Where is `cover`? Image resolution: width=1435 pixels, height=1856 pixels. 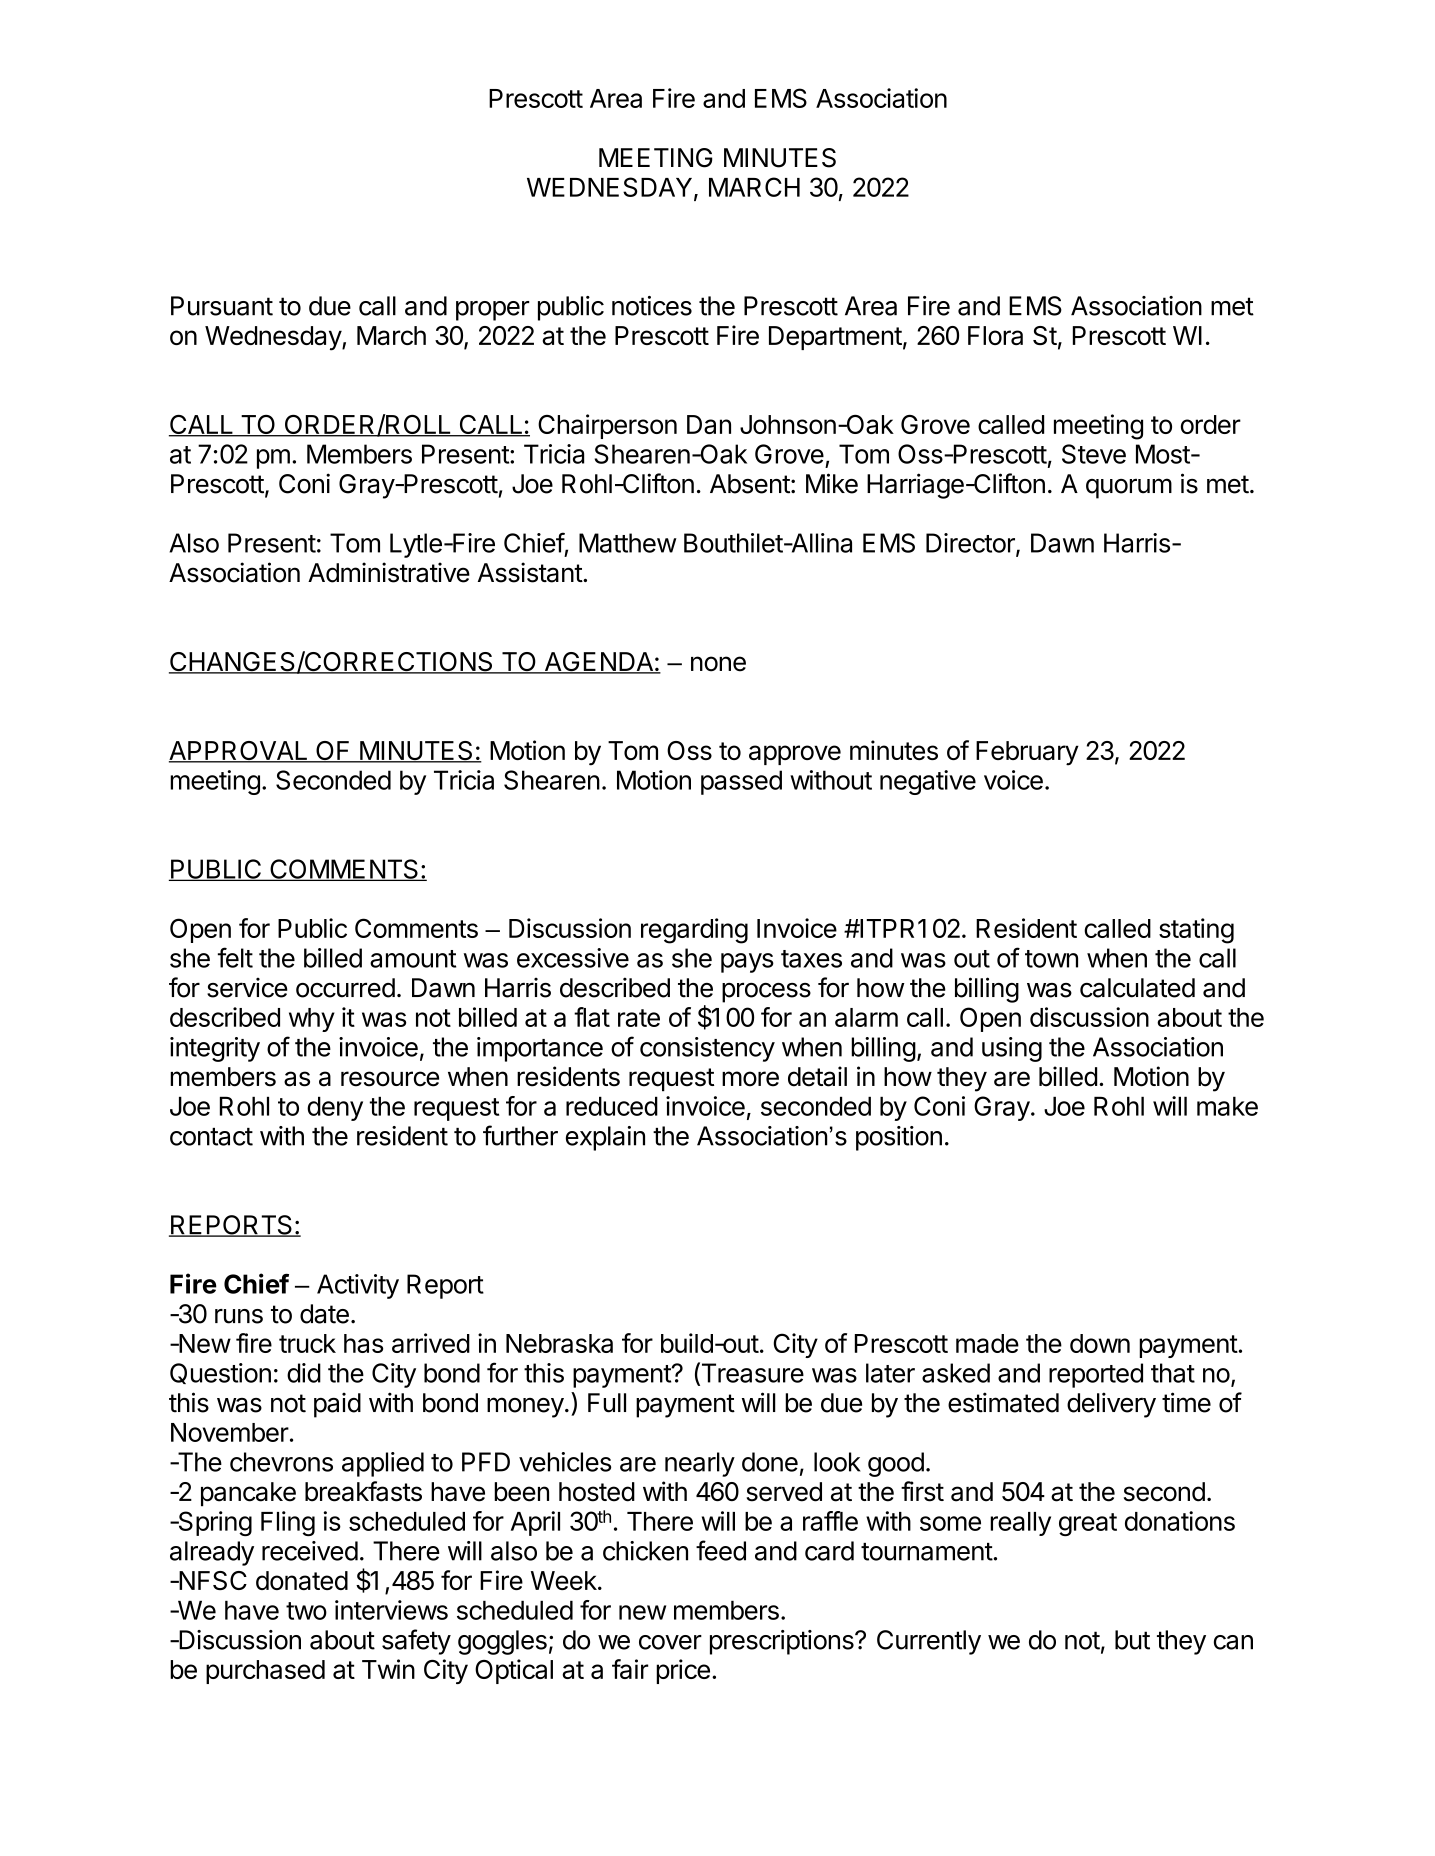 cover is located at coordinates (670, 1642).
